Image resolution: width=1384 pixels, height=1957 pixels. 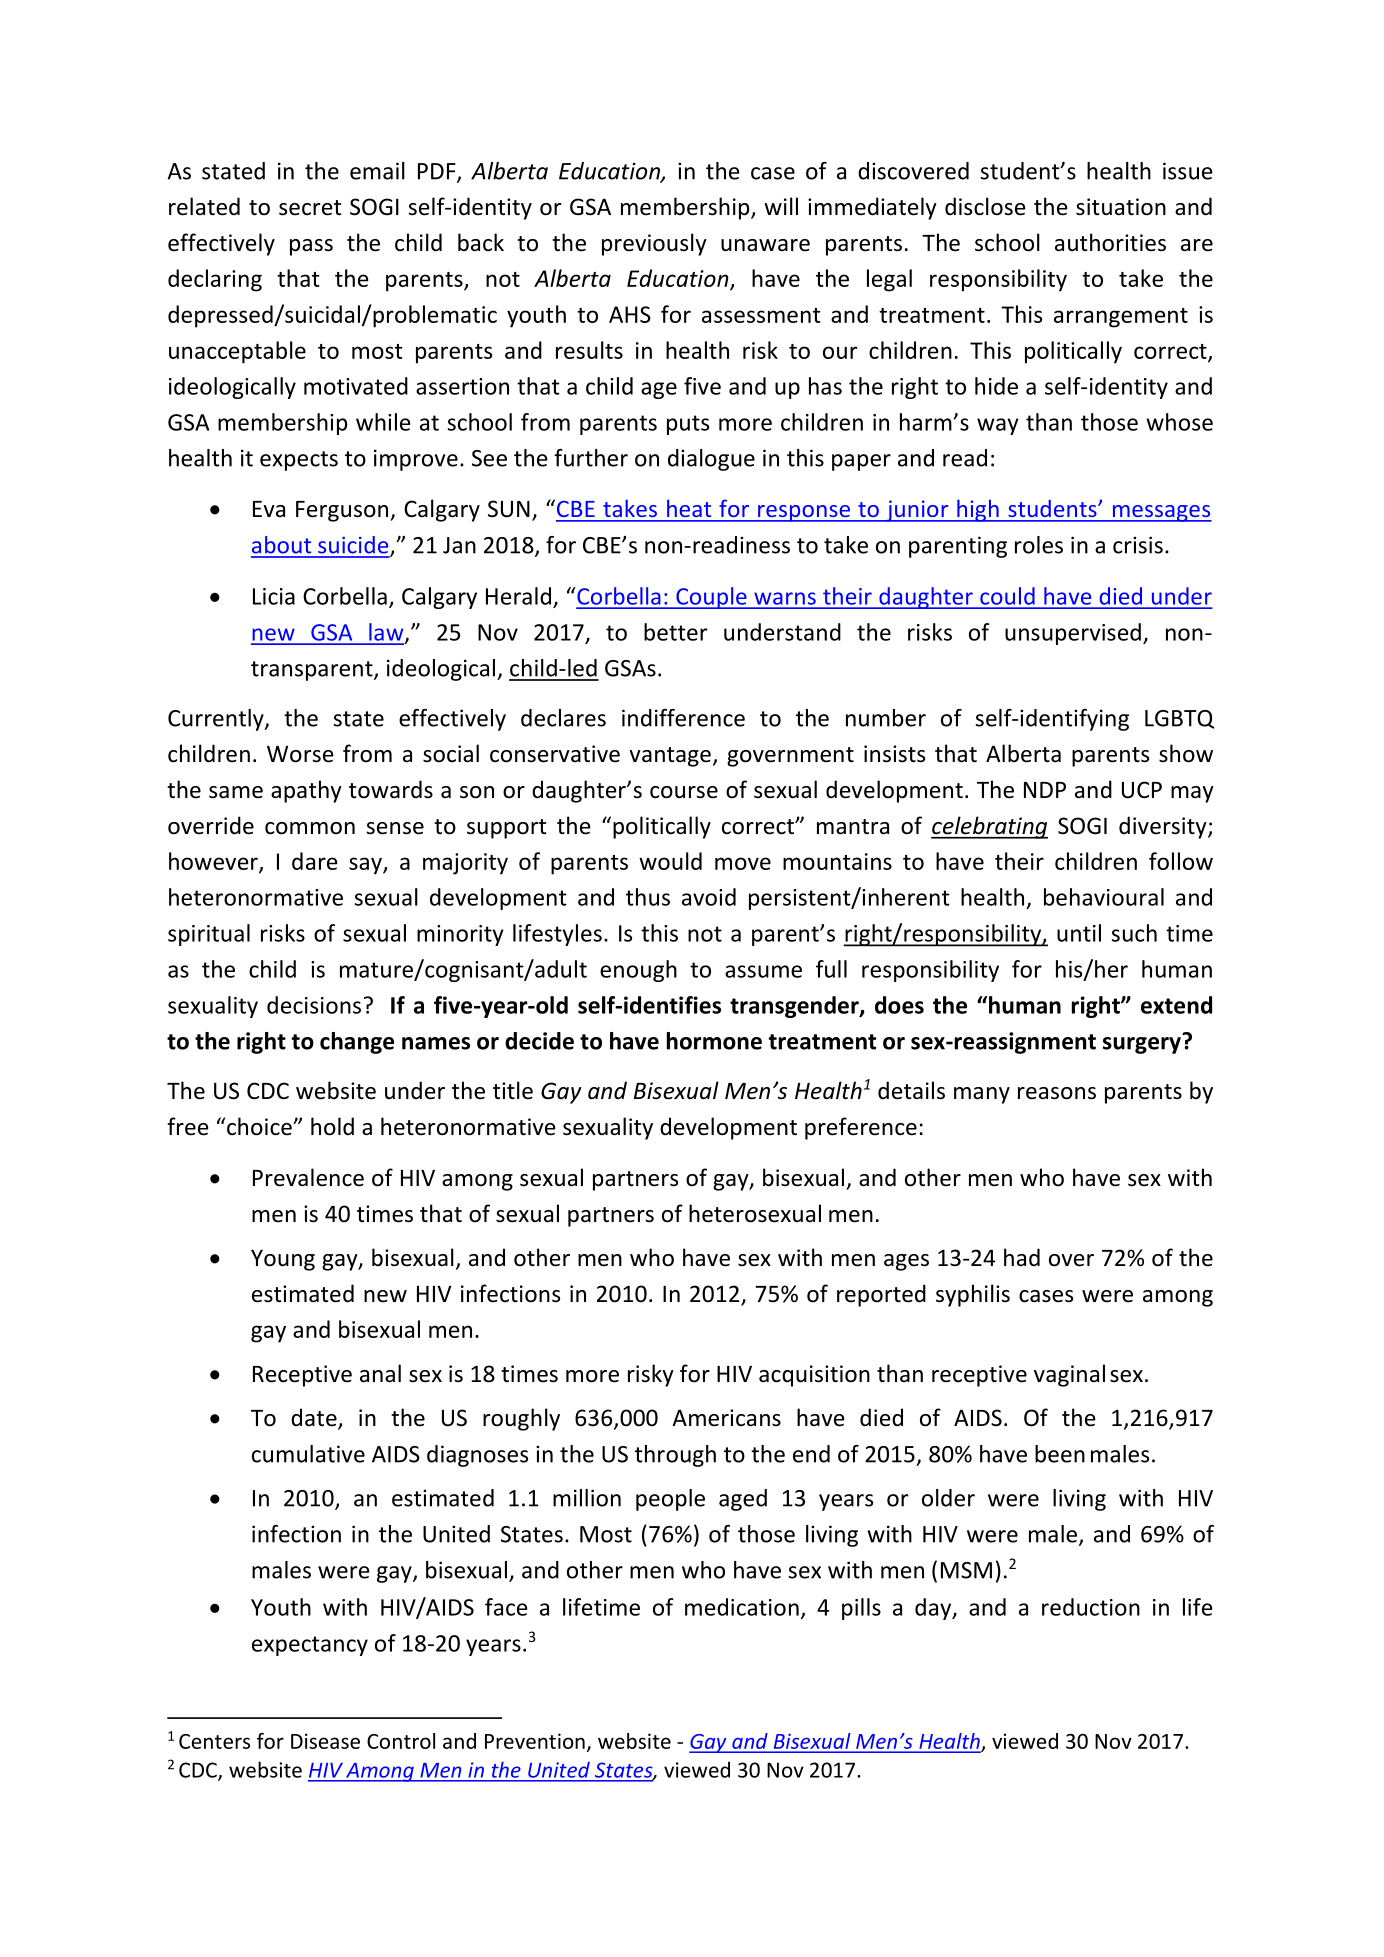 What do you see at coordinates (1022, 1257) in the image?
I see `had` at bounding box center [1022, 1257].
